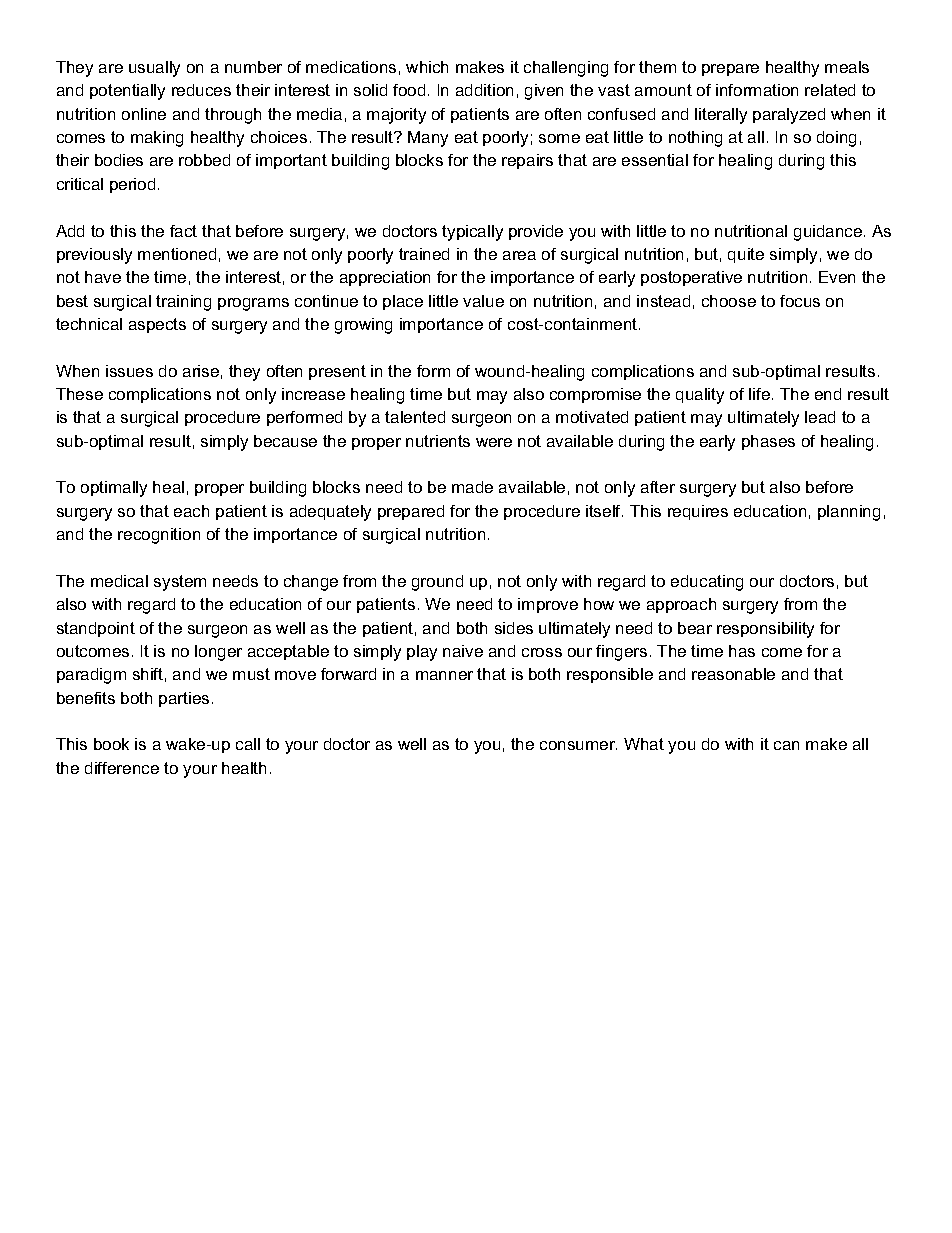 Image resolution: width=952 pixels, height=1233 pixels. I want to click on system, so click(180, 583).
